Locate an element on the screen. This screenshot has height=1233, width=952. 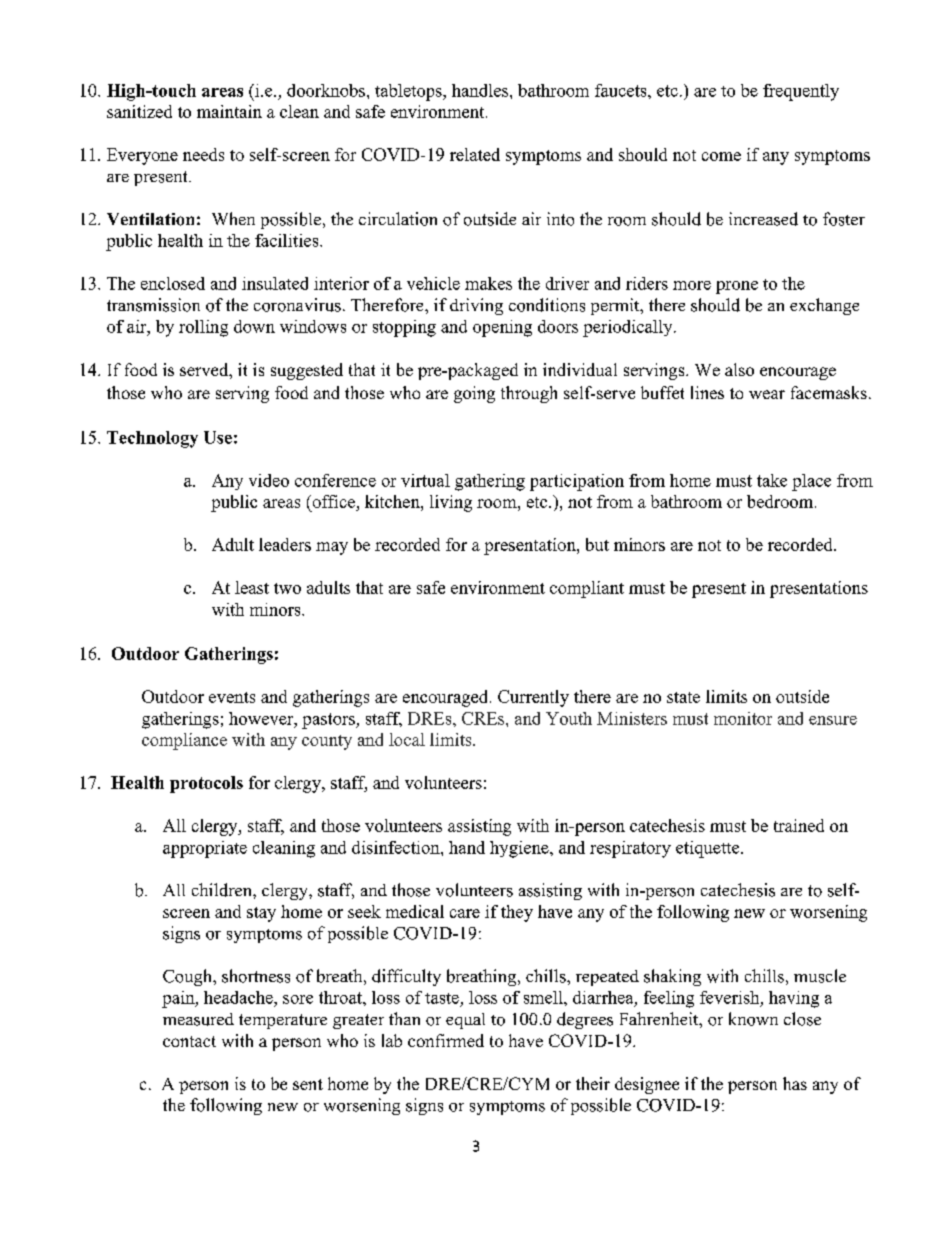
events is located at coordinates (232, 697).
